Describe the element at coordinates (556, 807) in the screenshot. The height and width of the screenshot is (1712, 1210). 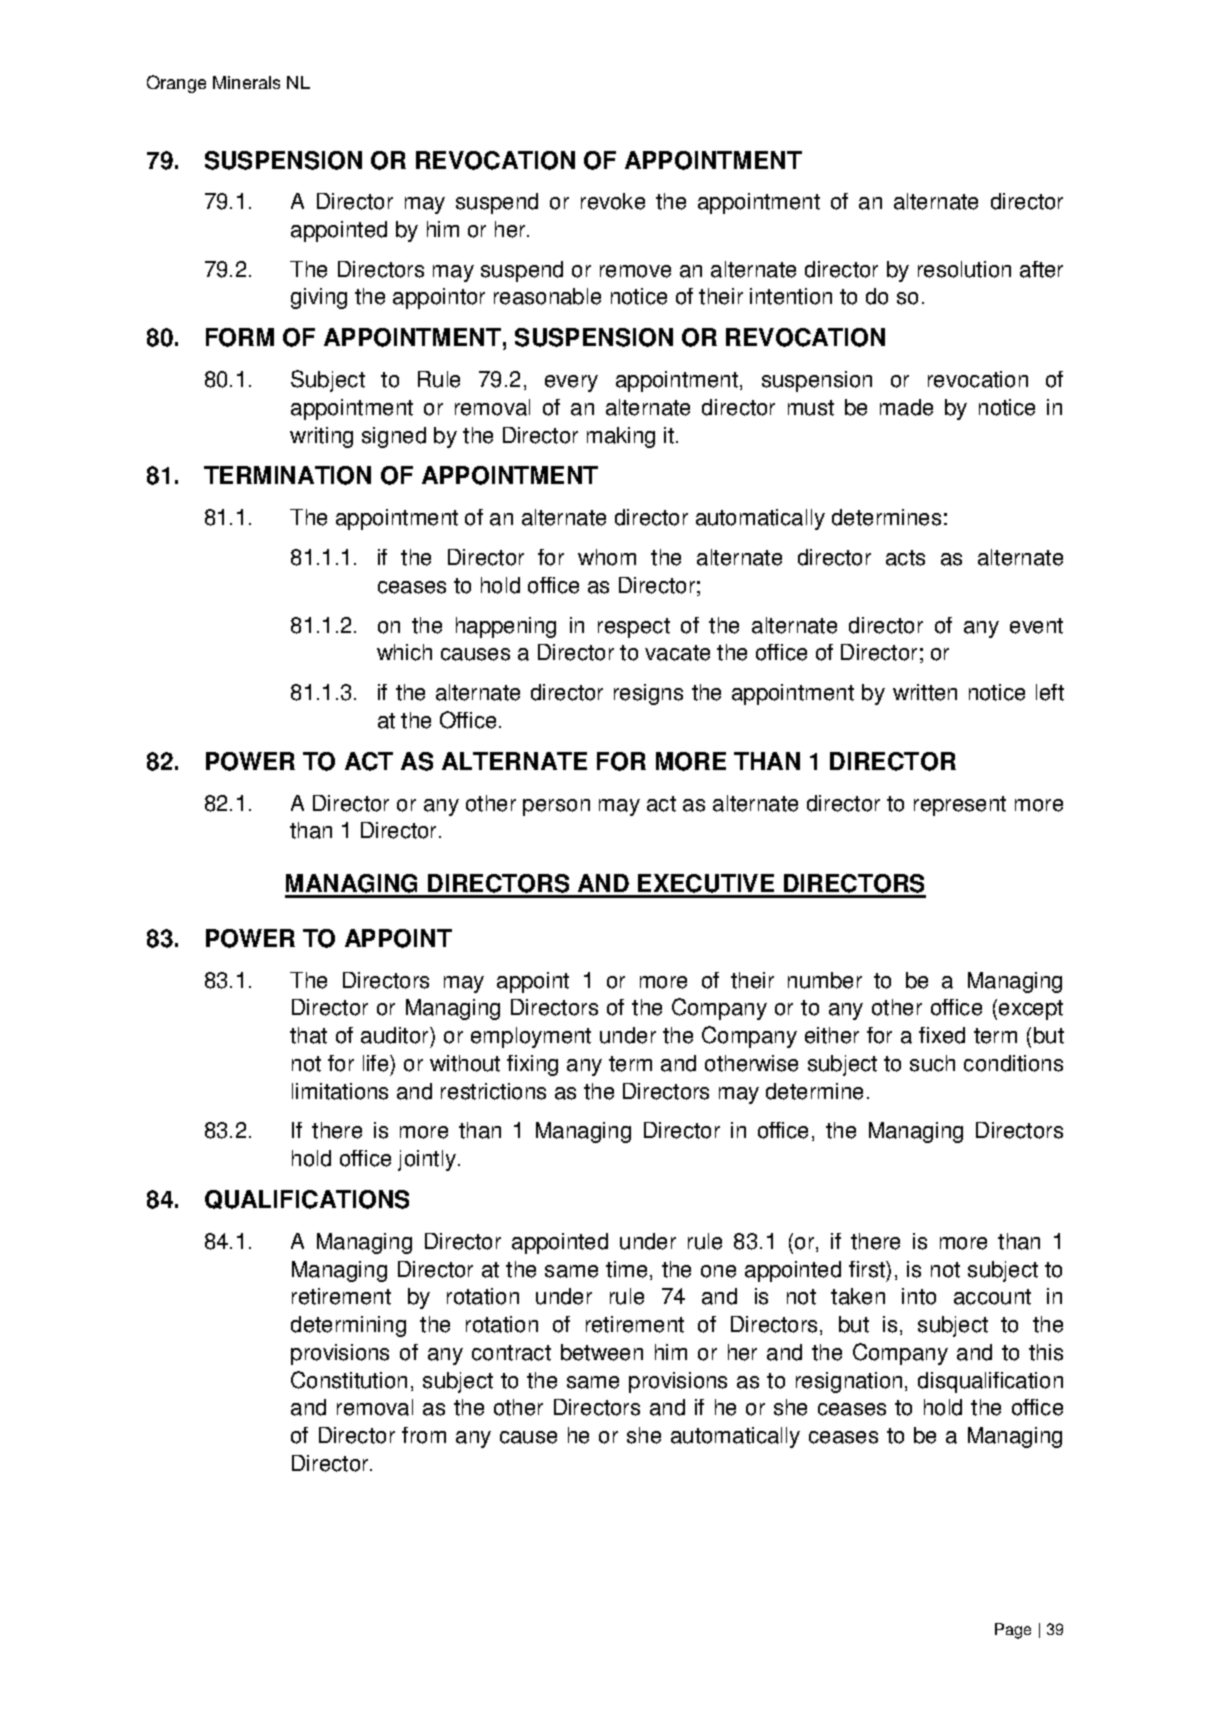
I see `person` at that location.
